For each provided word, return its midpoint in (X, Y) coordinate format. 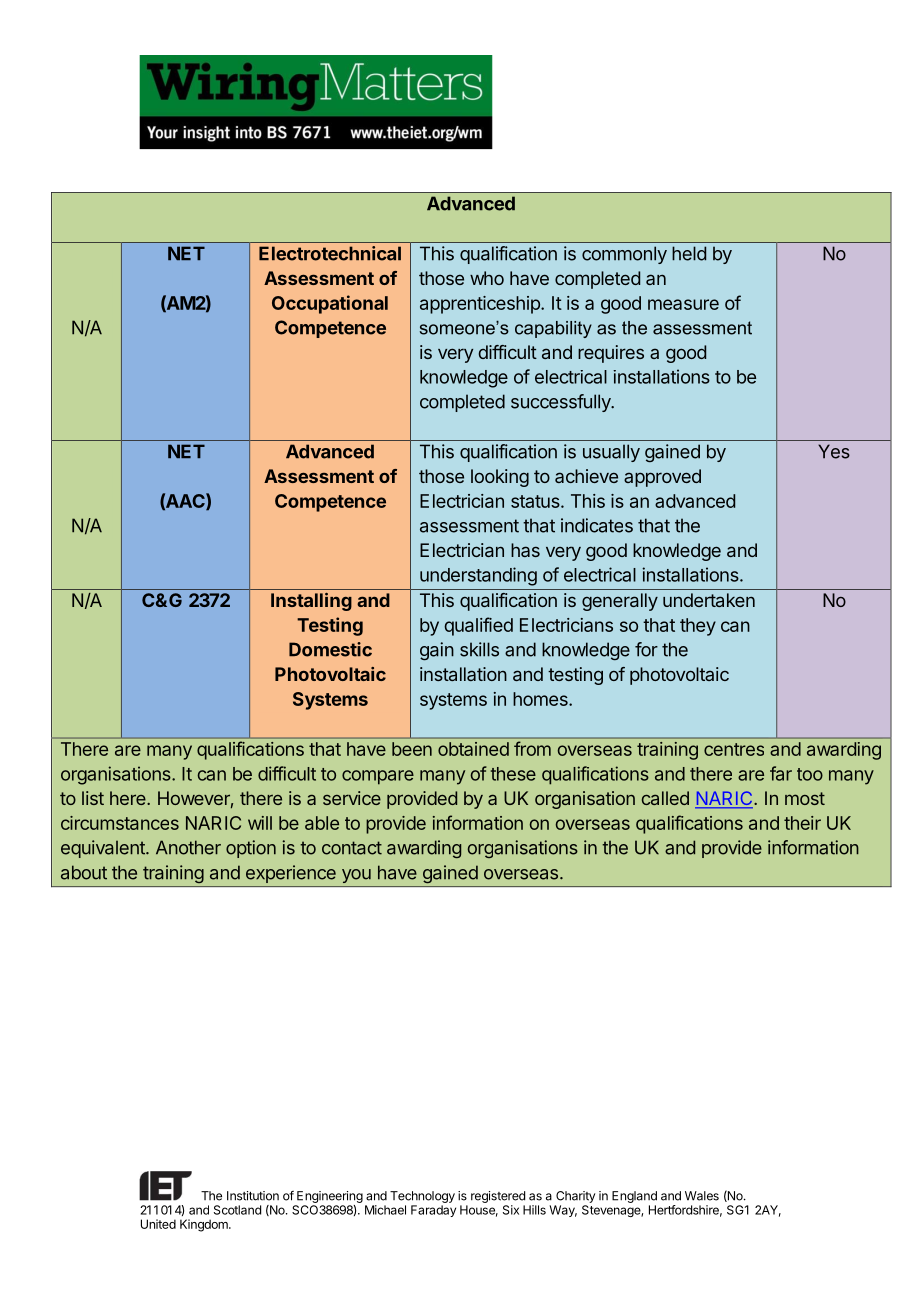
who (487, 278)
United (158, 1224)
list (93, 798)
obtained (473, 749)
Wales (702, 1196)
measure (683, 304)
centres (734, 749)
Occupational (330, 304)
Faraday (433, 1211)
